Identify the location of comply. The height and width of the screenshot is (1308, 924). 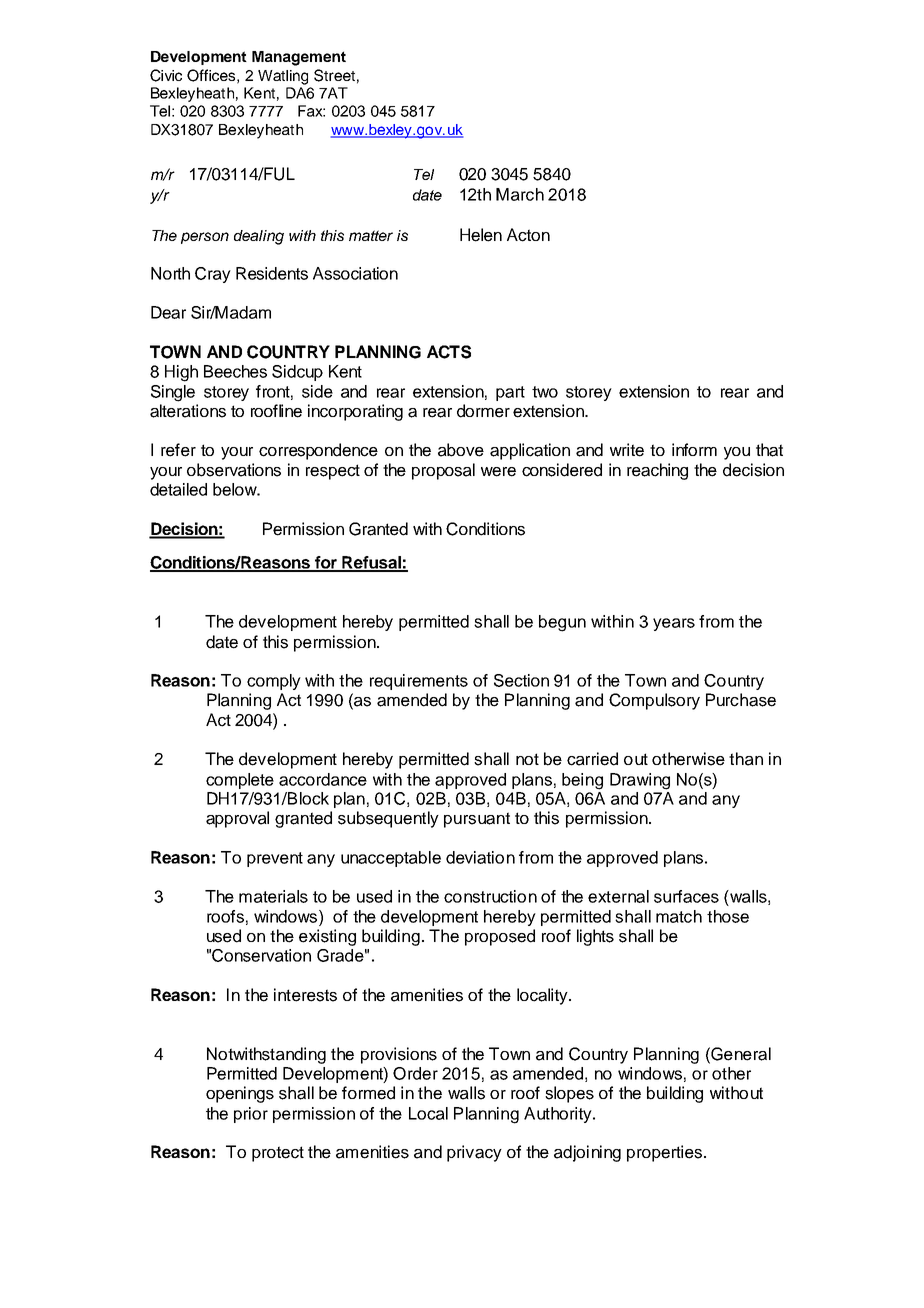
(274, 682).
